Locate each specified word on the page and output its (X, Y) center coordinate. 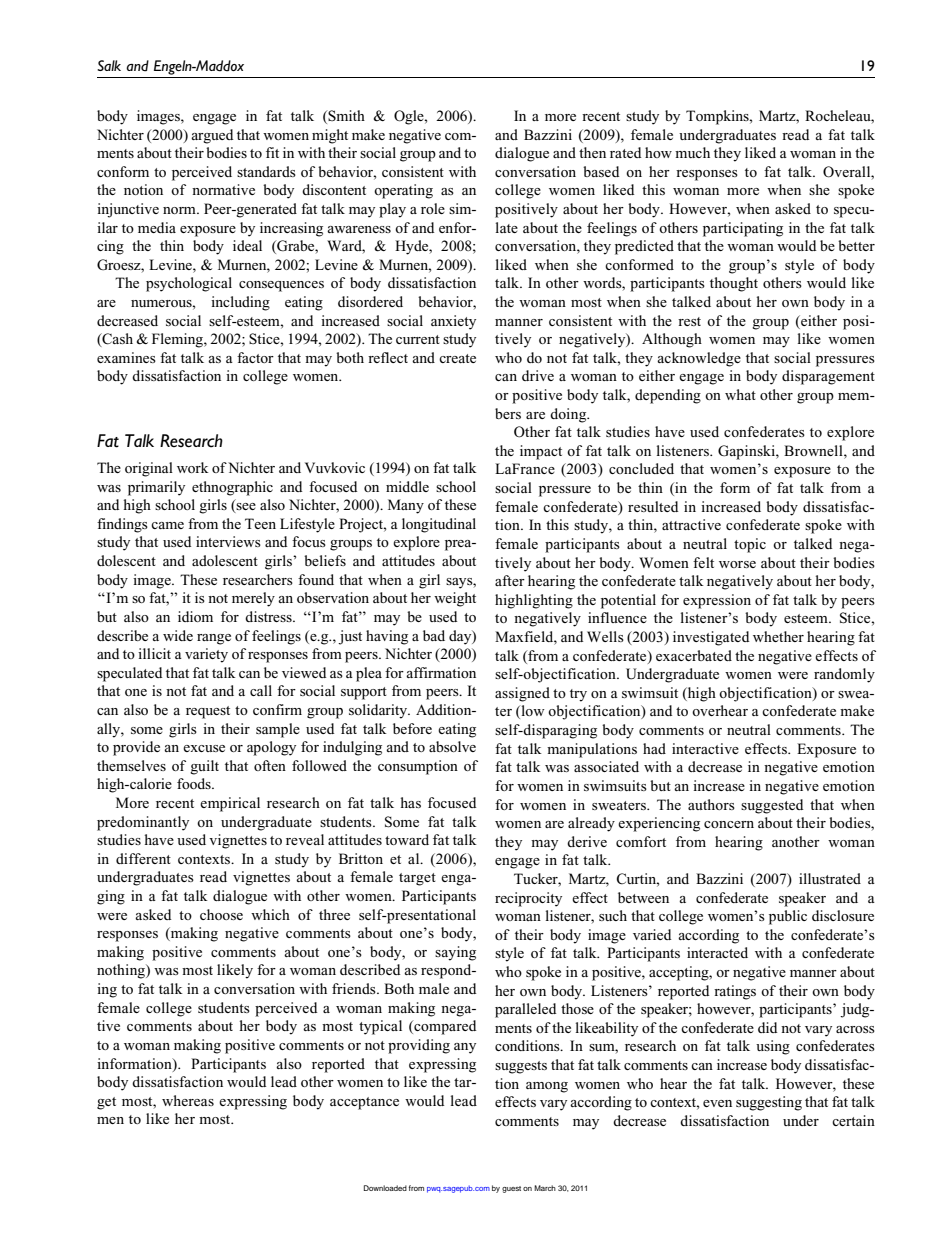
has (411, 802)
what (740, 394)
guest (511, 1189)
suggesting (769, 1103)
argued (212, 136)
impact (541, 452)
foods (195, 783)
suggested (772, 806)
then (592, 152)
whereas (188, 1100)
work (193, 467)
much (692, 152)
